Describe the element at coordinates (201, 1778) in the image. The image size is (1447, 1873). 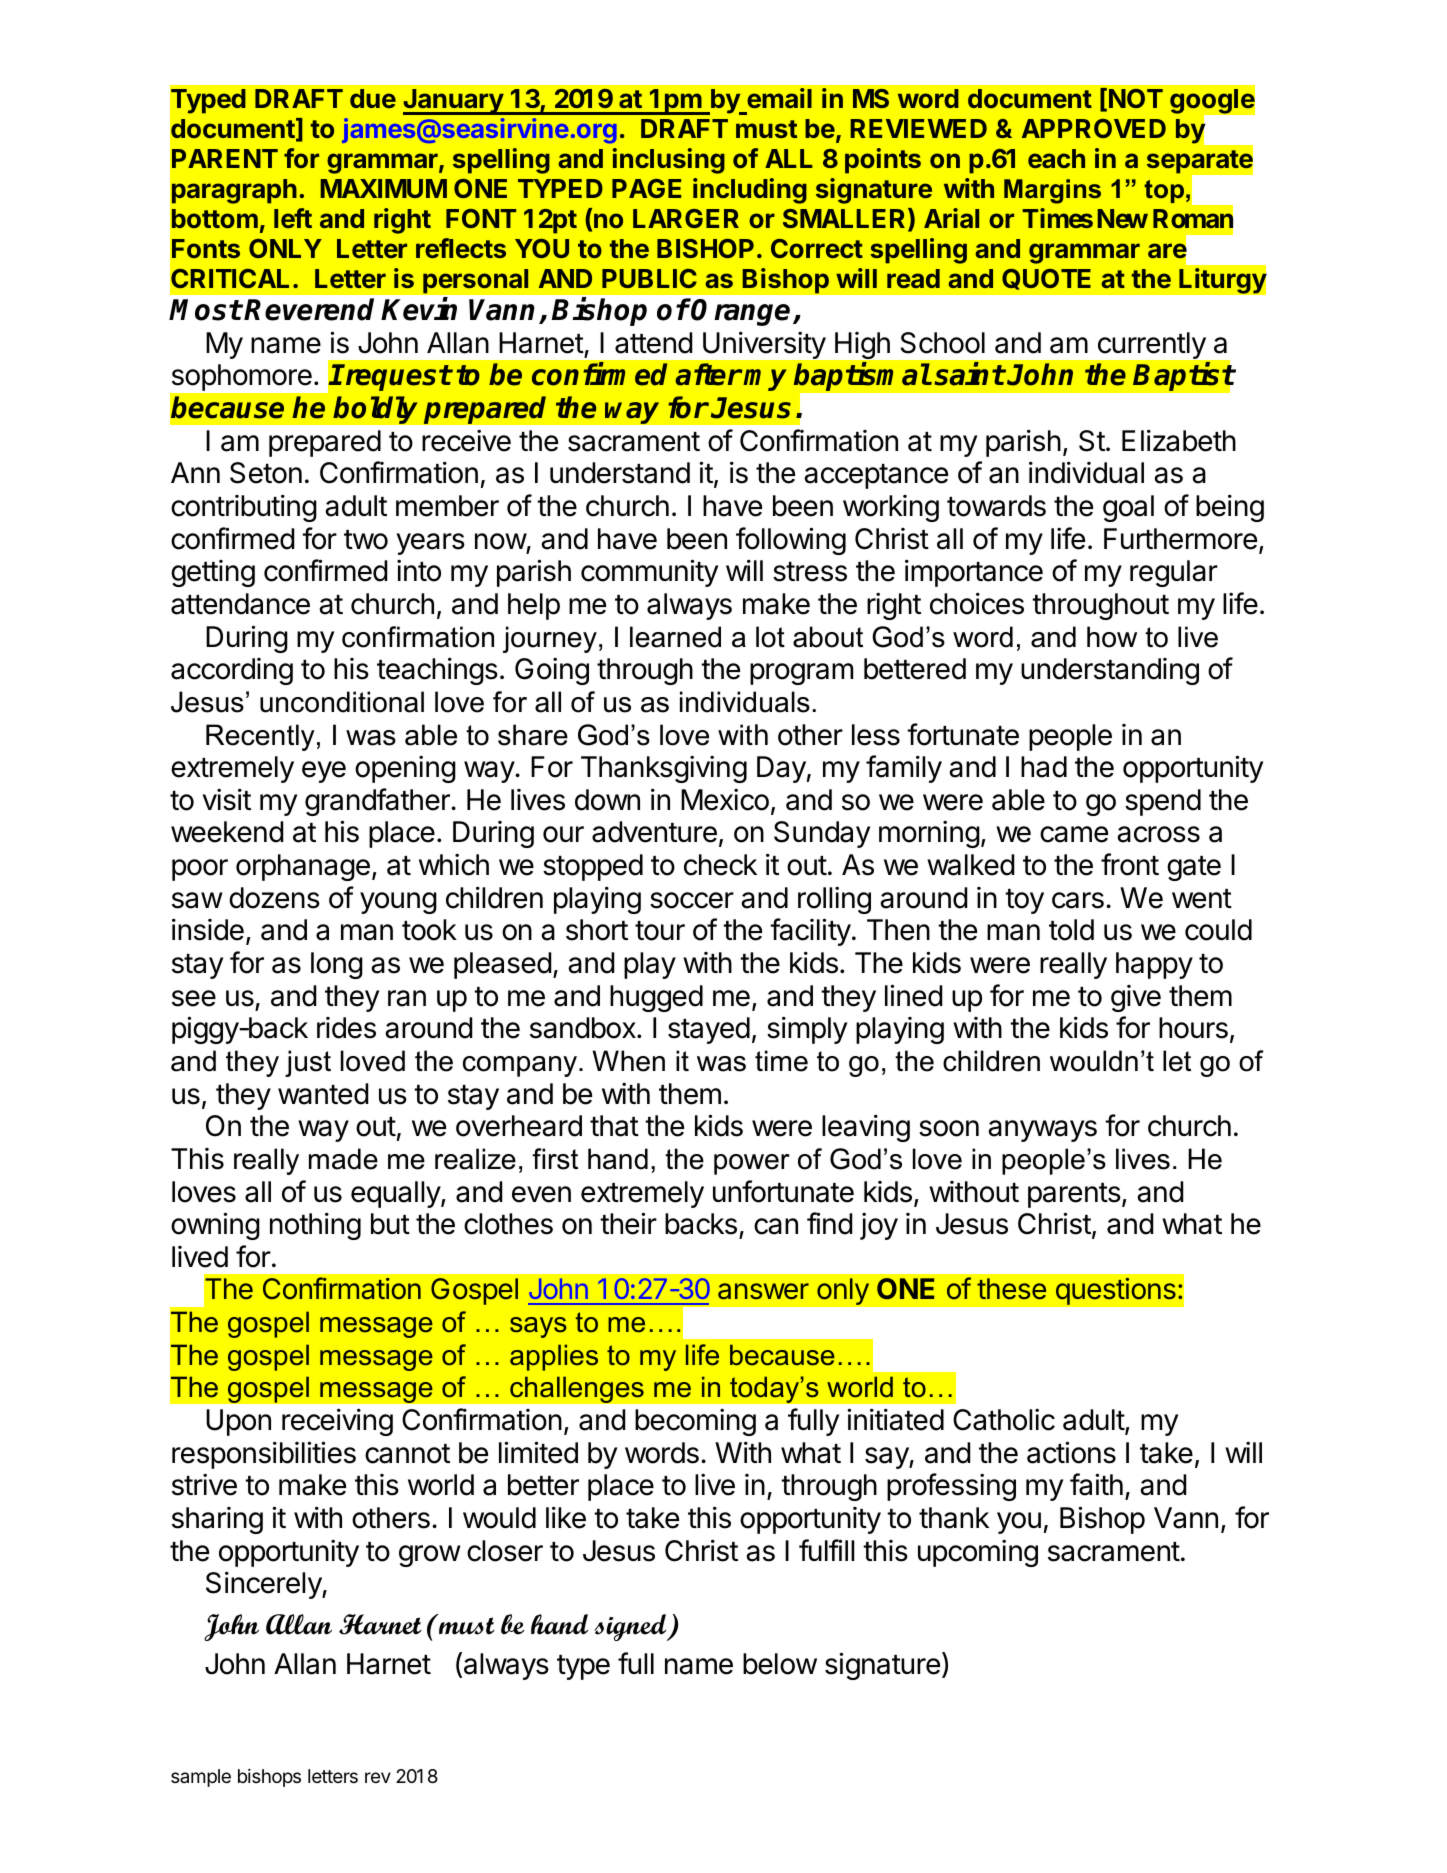
I see `sample` at that location.
